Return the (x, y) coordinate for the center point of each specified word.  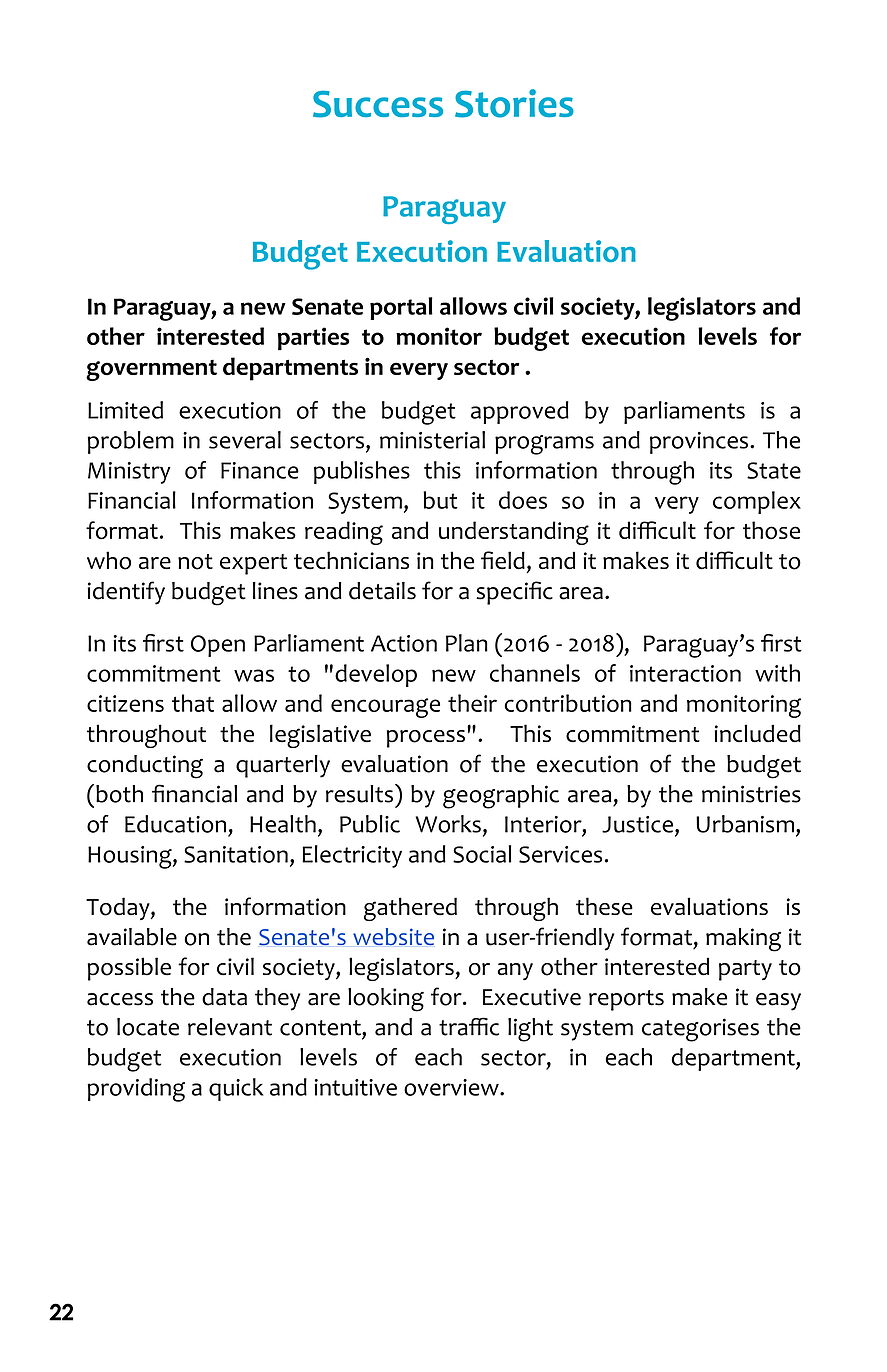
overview (452, 1087)
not (195, 562)
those (771, 530)
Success (378, 104)
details (382, 591)
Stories (514, 103)
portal (401, 308)
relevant (230, 1027)
